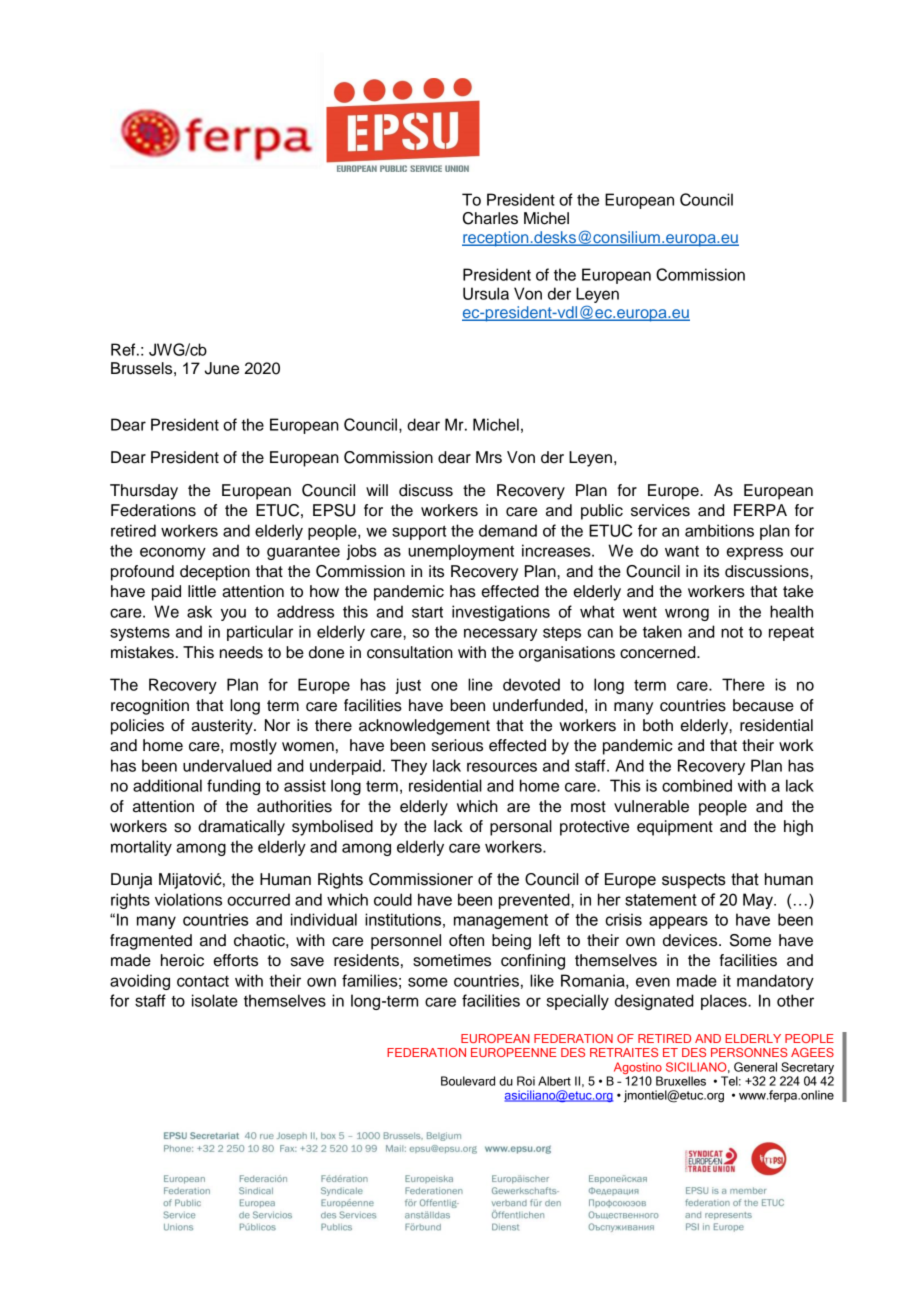 The width and height of the page is (924, 1308). I want to click on not, so click(732, 632).
